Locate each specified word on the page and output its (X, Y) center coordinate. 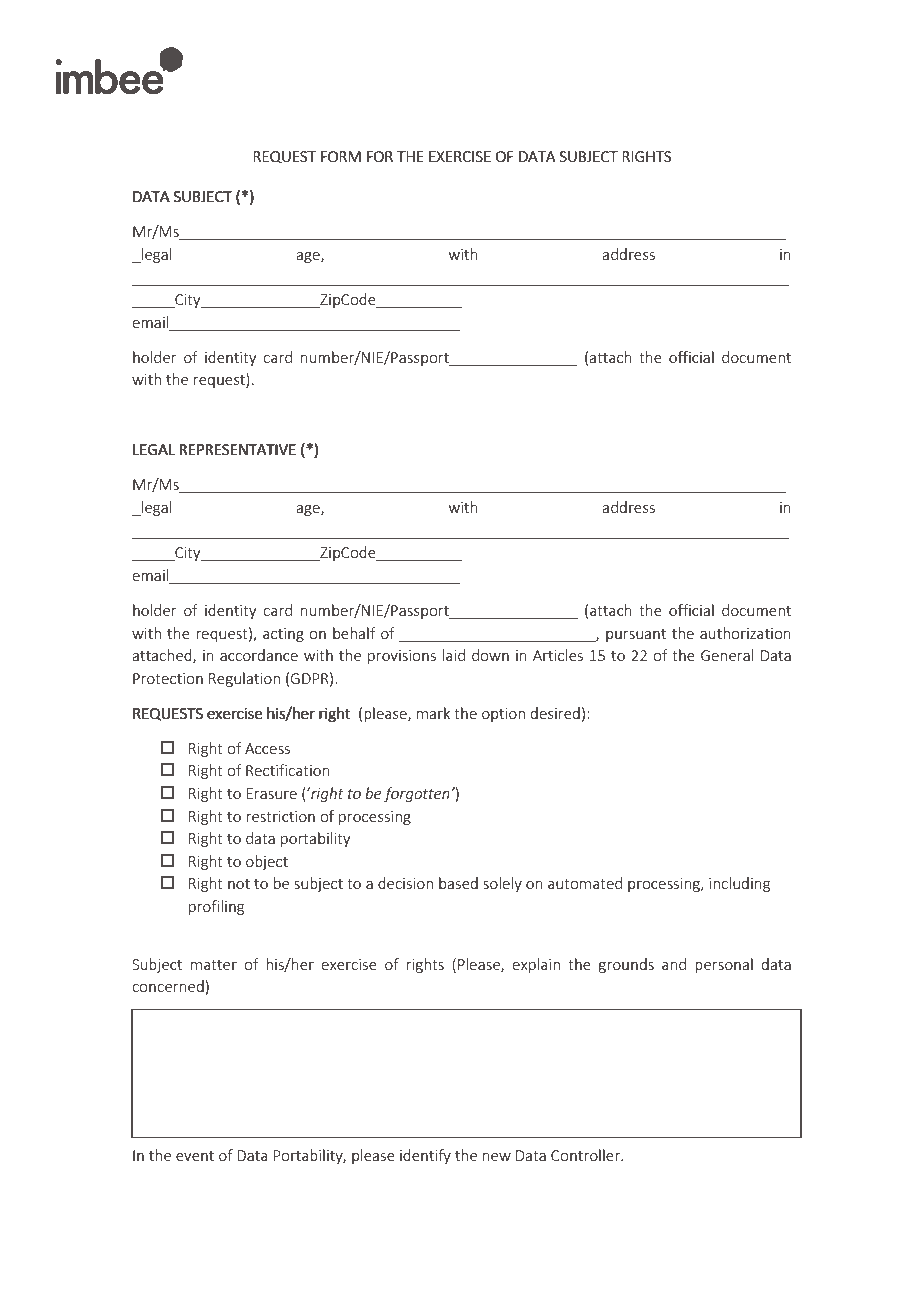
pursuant (636, 635)
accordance (259, 655)
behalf (354, 633)
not (239, 884)
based (458, 883)
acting (283, 635)
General (727, 655)
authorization (745, 633)
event (195, 1156)
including (739, 884)
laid (454, 655)
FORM (341, 156)
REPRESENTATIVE (237, 449)
